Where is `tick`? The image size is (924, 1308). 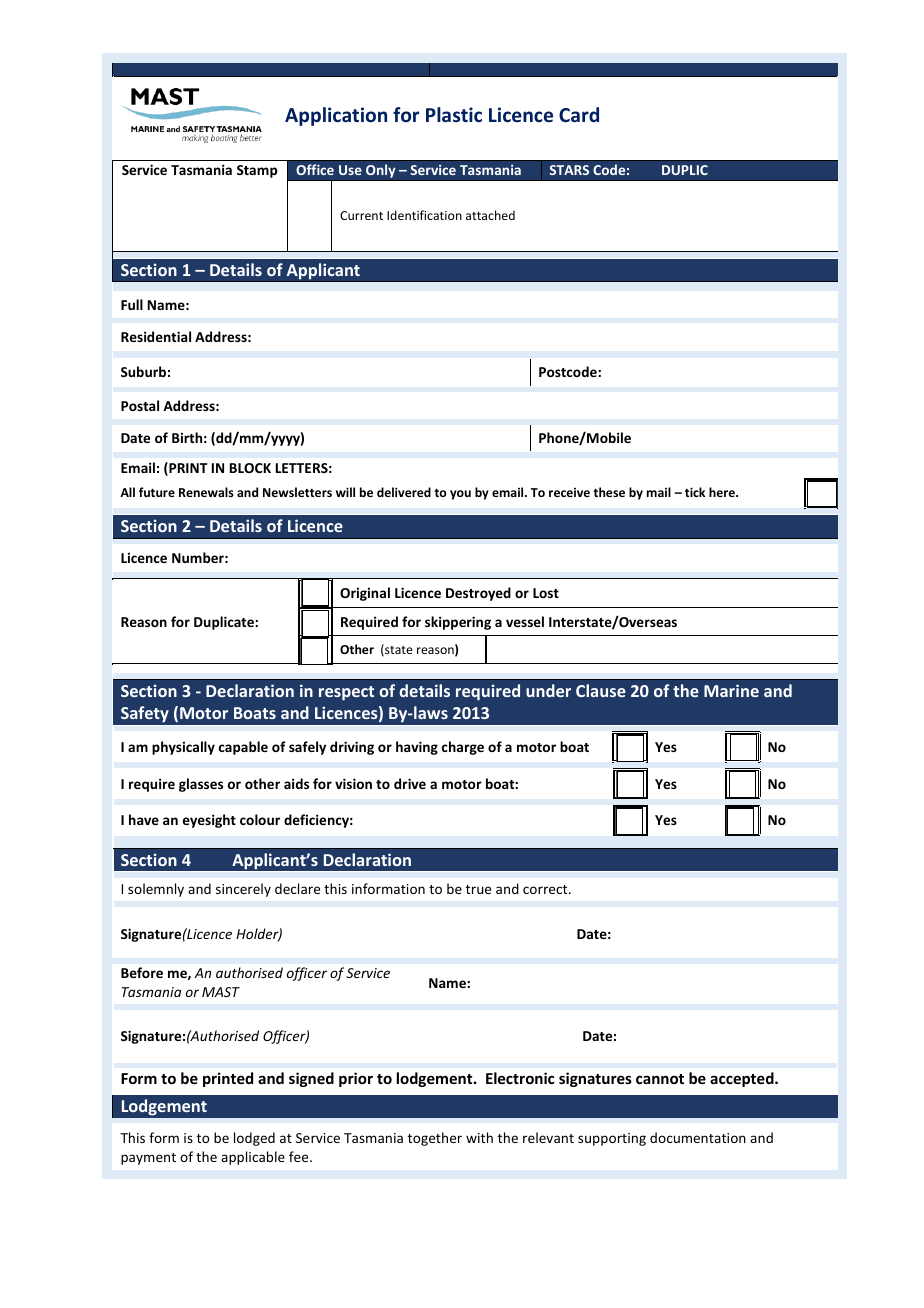
tick is located at coordinates (695, 492).
